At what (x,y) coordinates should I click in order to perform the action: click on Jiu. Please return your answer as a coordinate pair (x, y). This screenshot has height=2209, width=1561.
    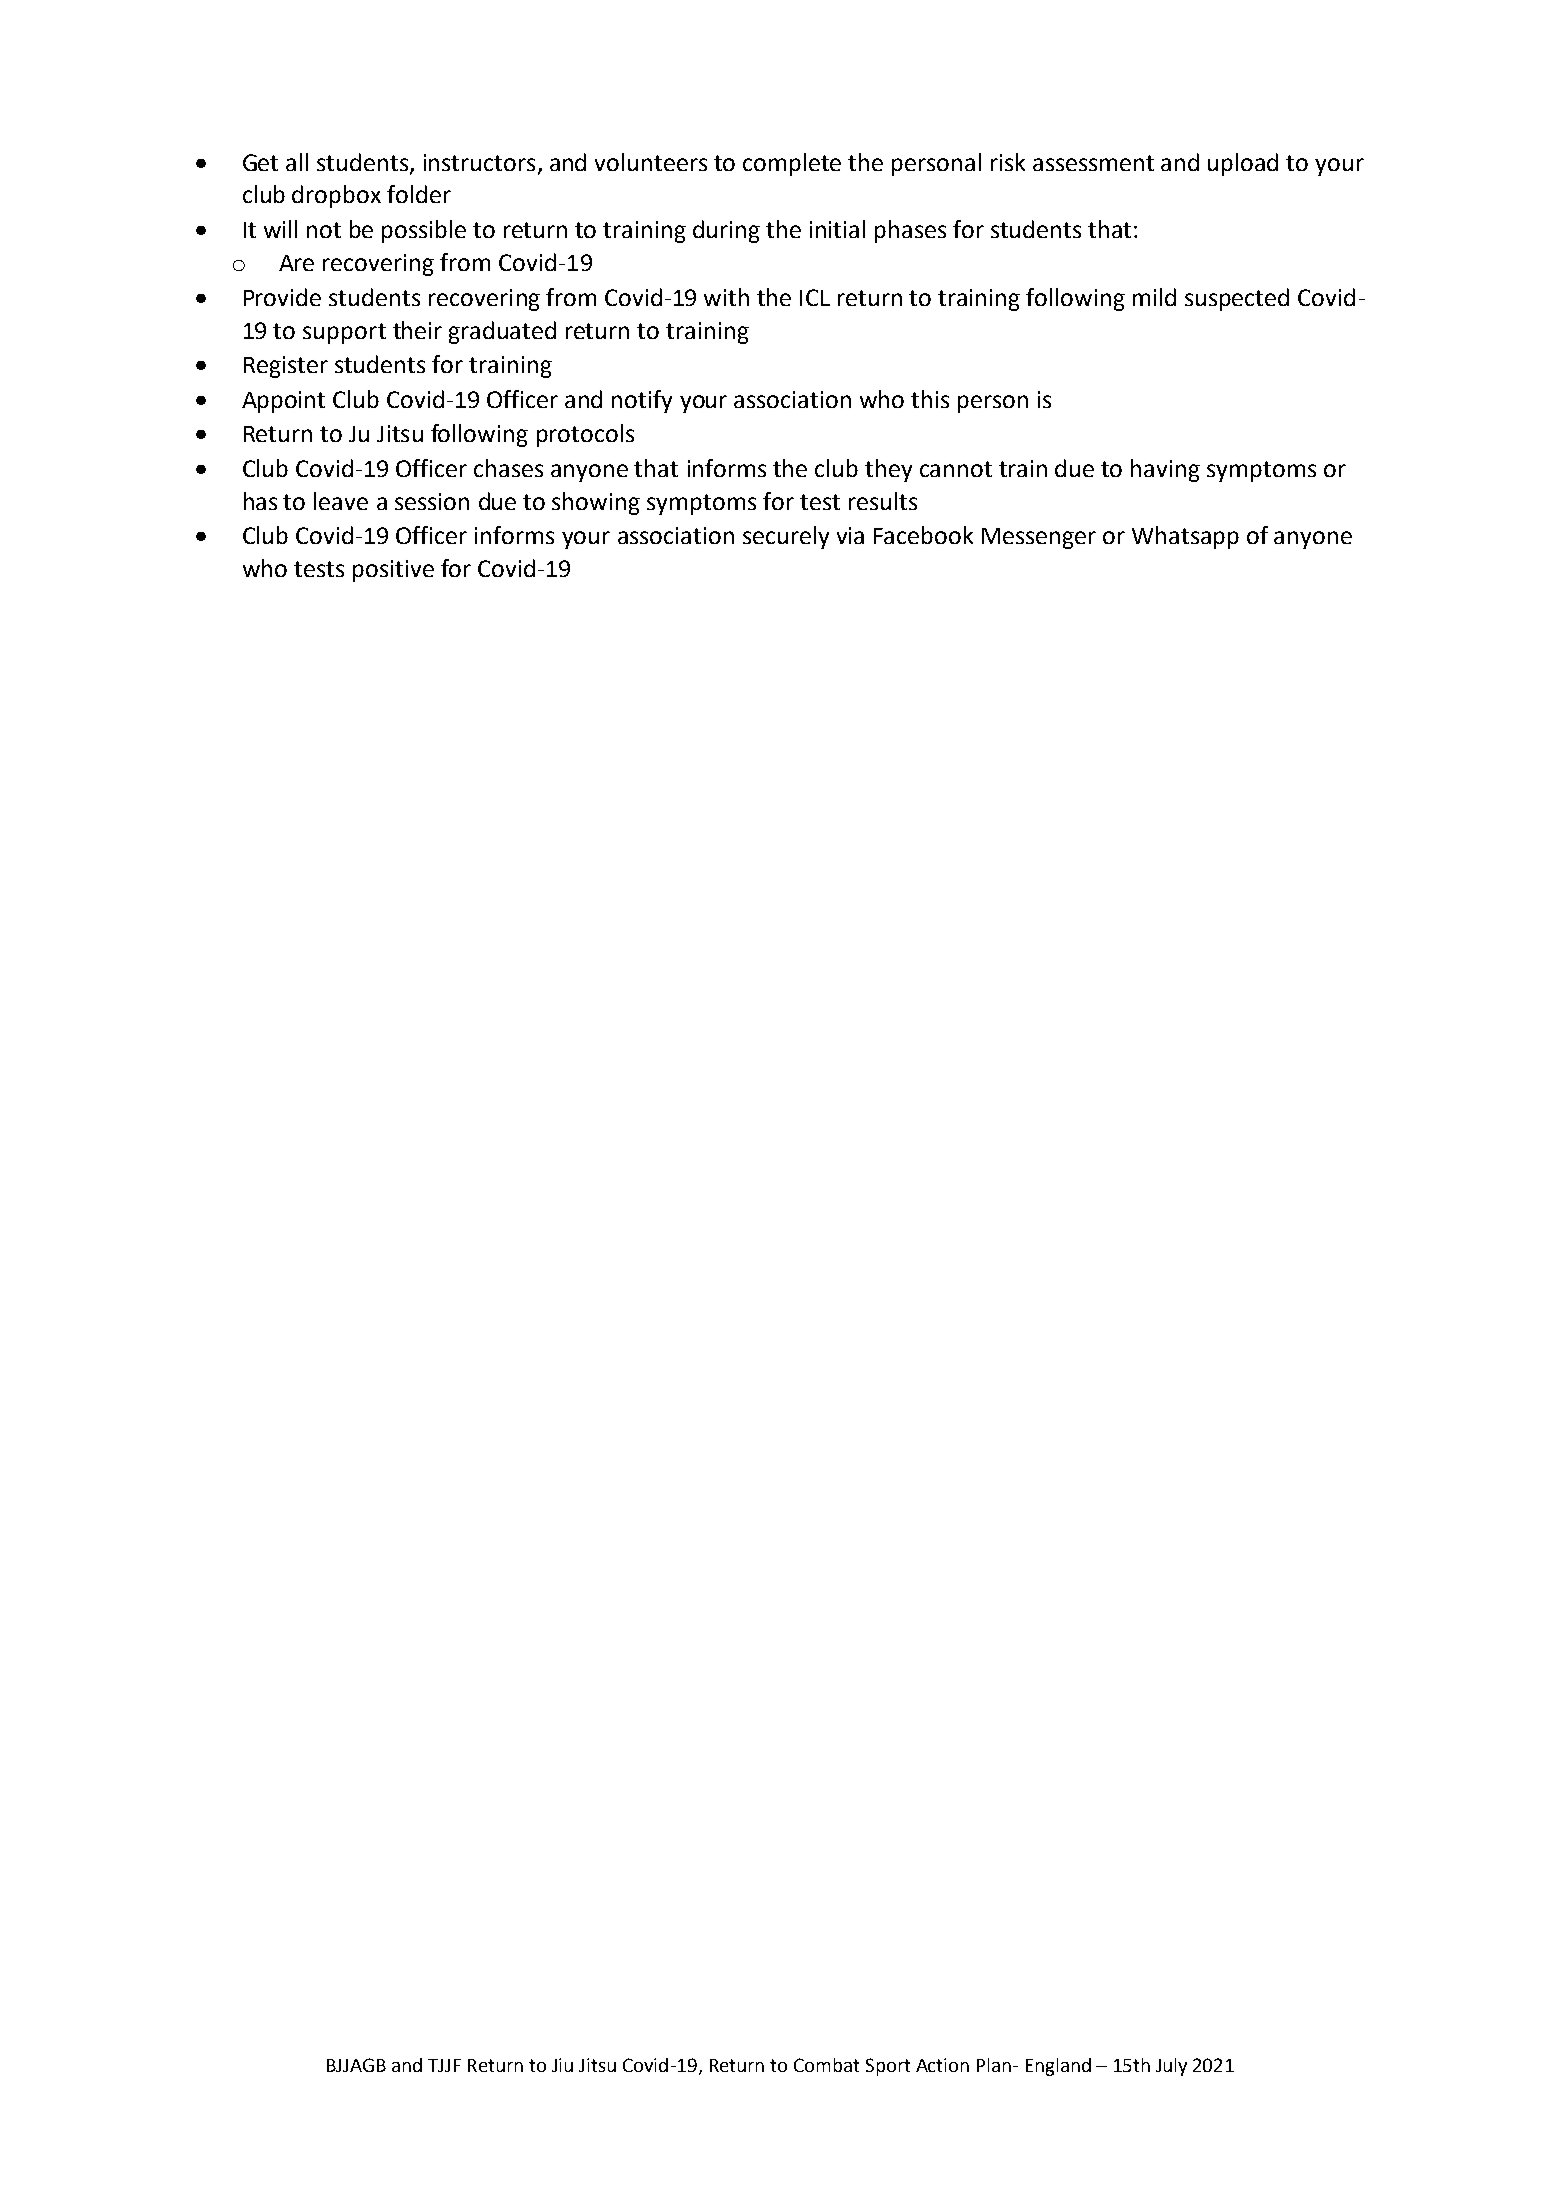
    Looking at the image, I should click on (562, 2065).
